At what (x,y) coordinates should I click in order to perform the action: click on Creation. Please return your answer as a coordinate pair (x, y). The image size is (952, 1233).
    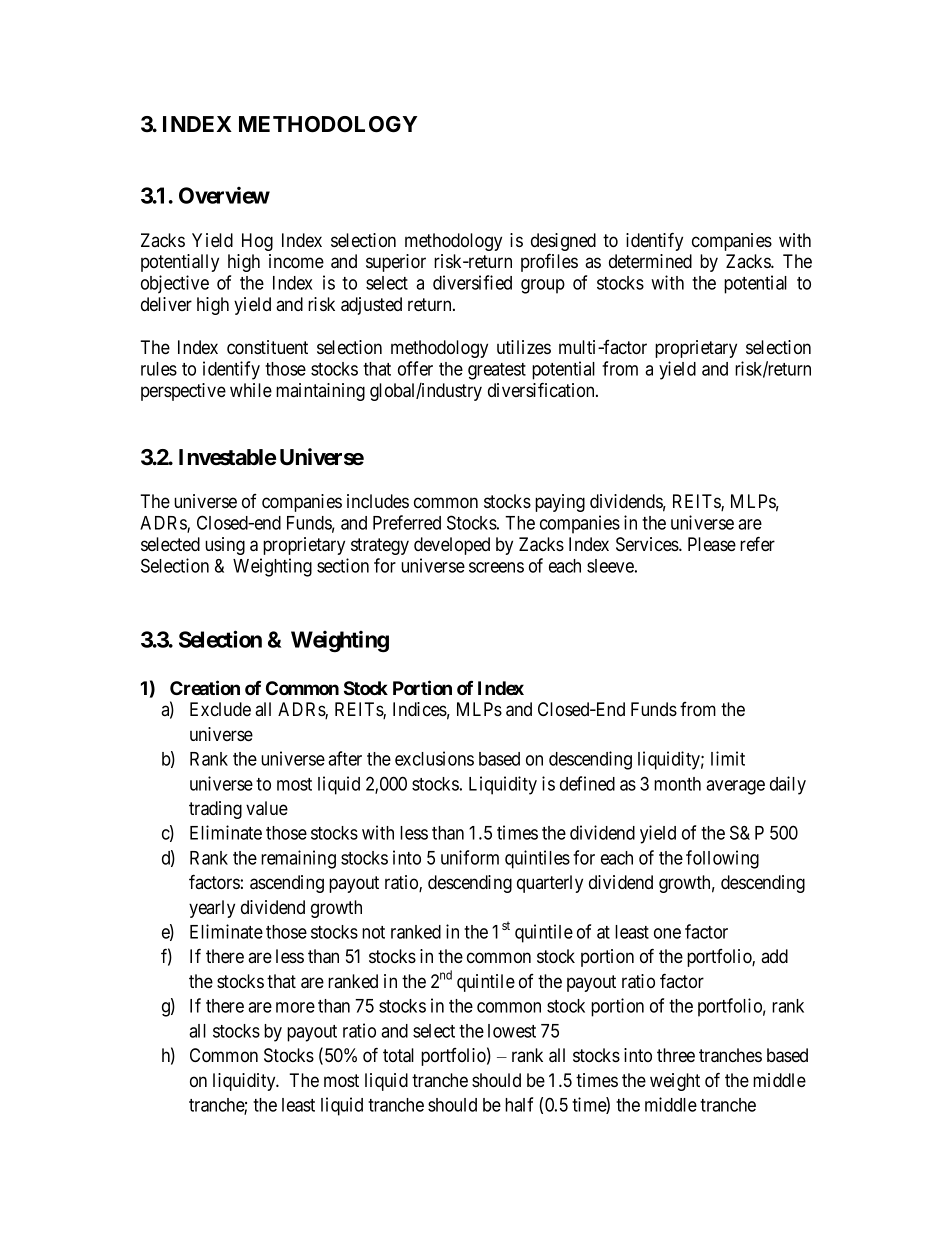
    Looking at the image, I should click on (205, 687).
